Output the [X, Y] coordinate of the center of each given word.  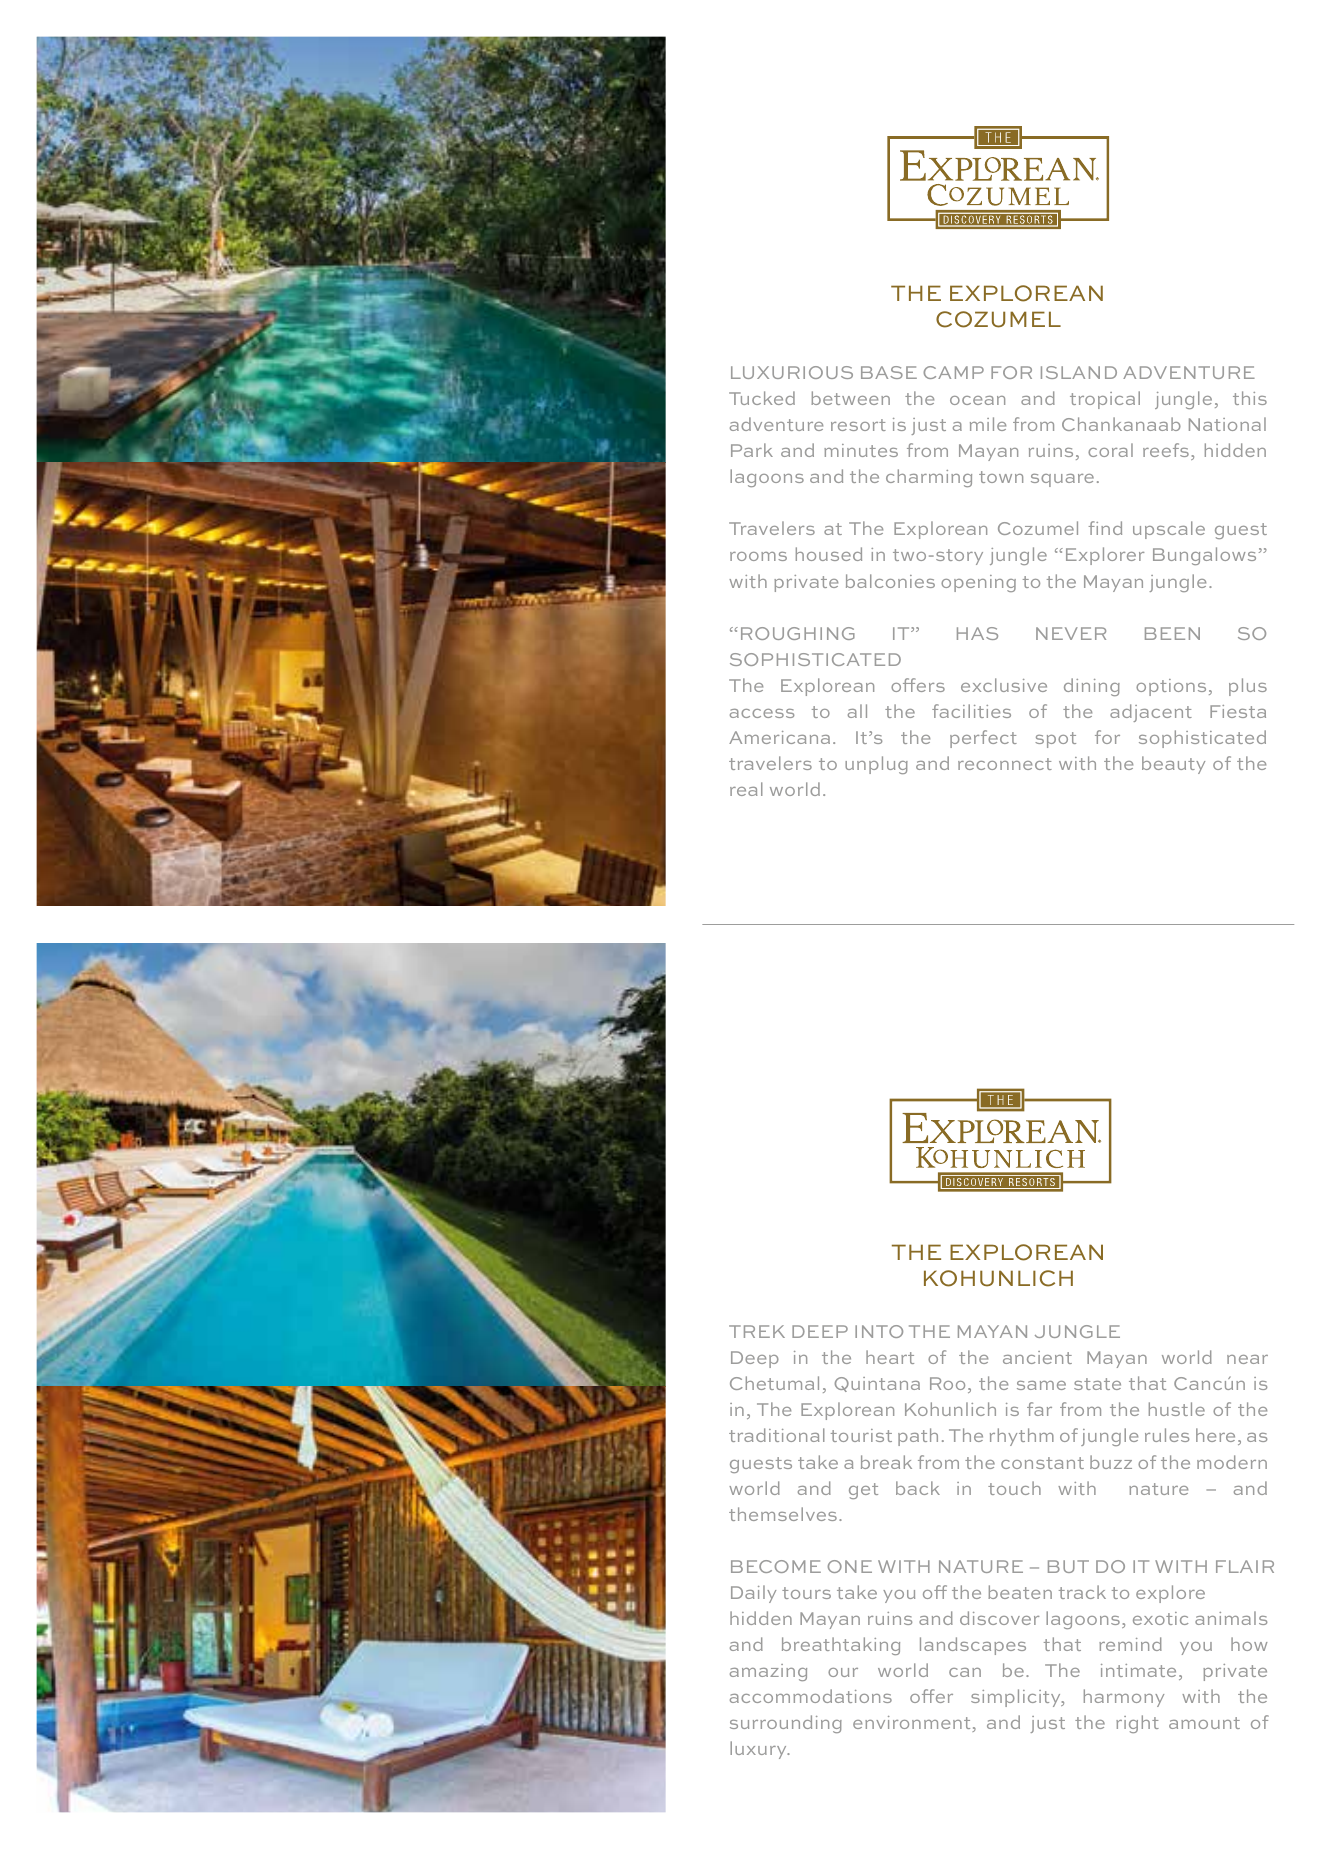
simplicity [1017, 1698]
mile [988, 424]
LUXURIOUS [792, 372]
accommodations [811, 1696]
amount [1204, 1723]
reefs [1166, 450]
